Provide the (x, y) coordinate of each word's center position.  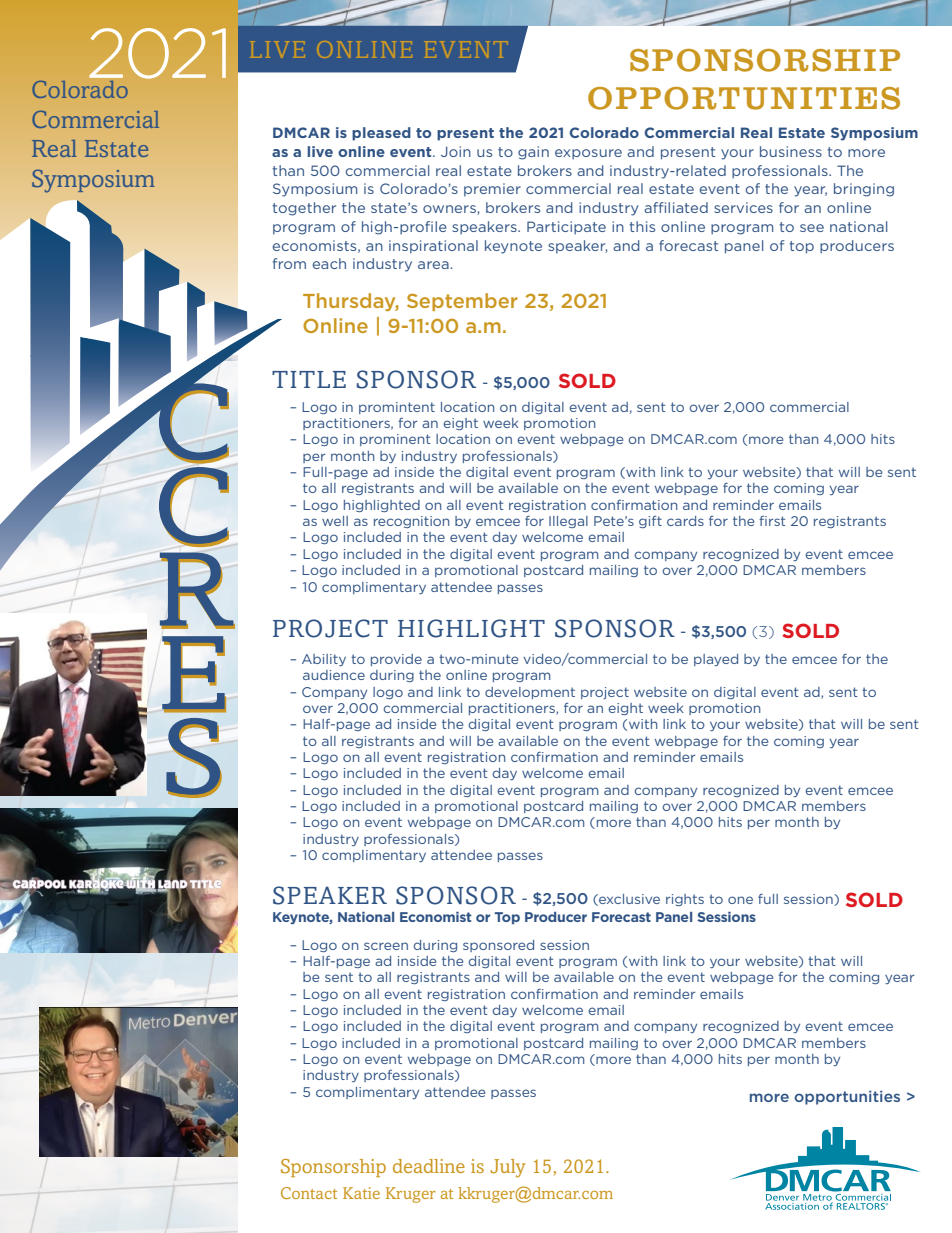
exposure (588, 154)
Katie (361, 1193)
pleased (381, 134)
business (791, 151)
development (530, 693)
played (716, 660)
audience (334, 675)
